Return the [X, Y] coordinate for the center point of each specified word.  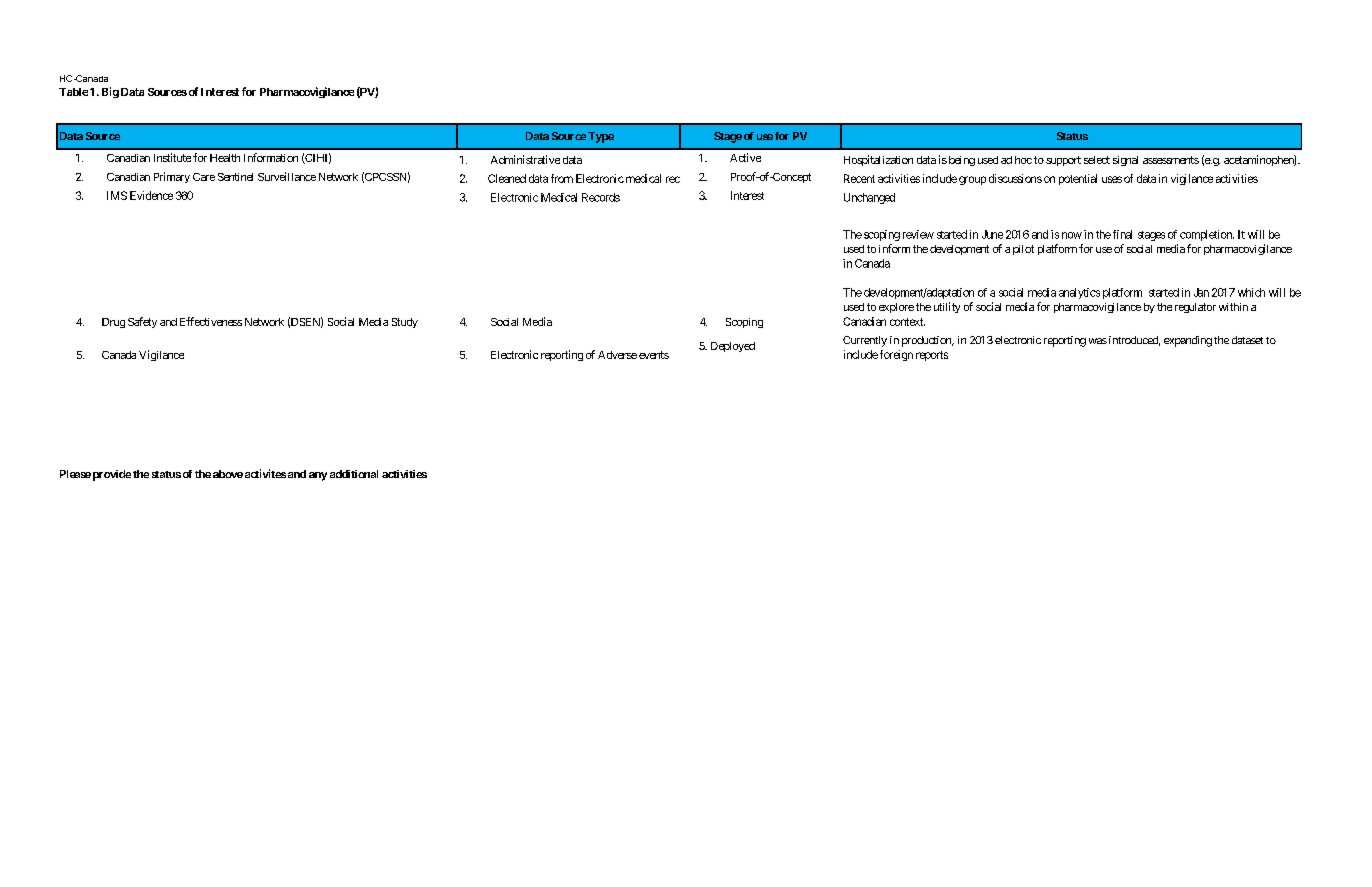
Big [110, 92]
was [1098, 341]
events [654, 355]
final [1122, 234]
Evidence [151, 195]
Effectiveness [211, 321]
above [228, 474]
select [1097, 160]
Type [601, 137]
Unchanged [869, 198]
